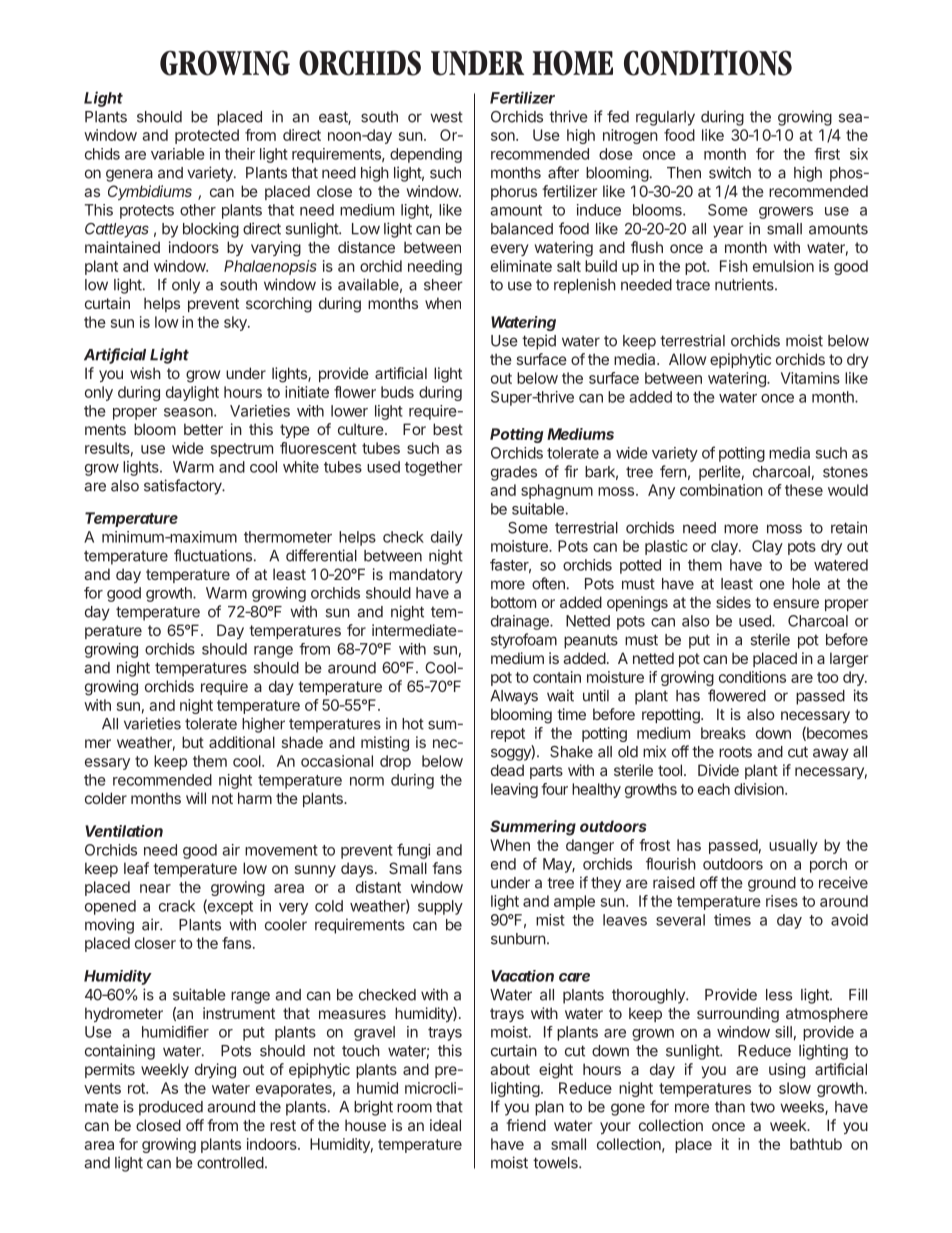  What do you see at coordinates (236, 323) in the page?
I see `sky` at bounding box center [236, 323].
